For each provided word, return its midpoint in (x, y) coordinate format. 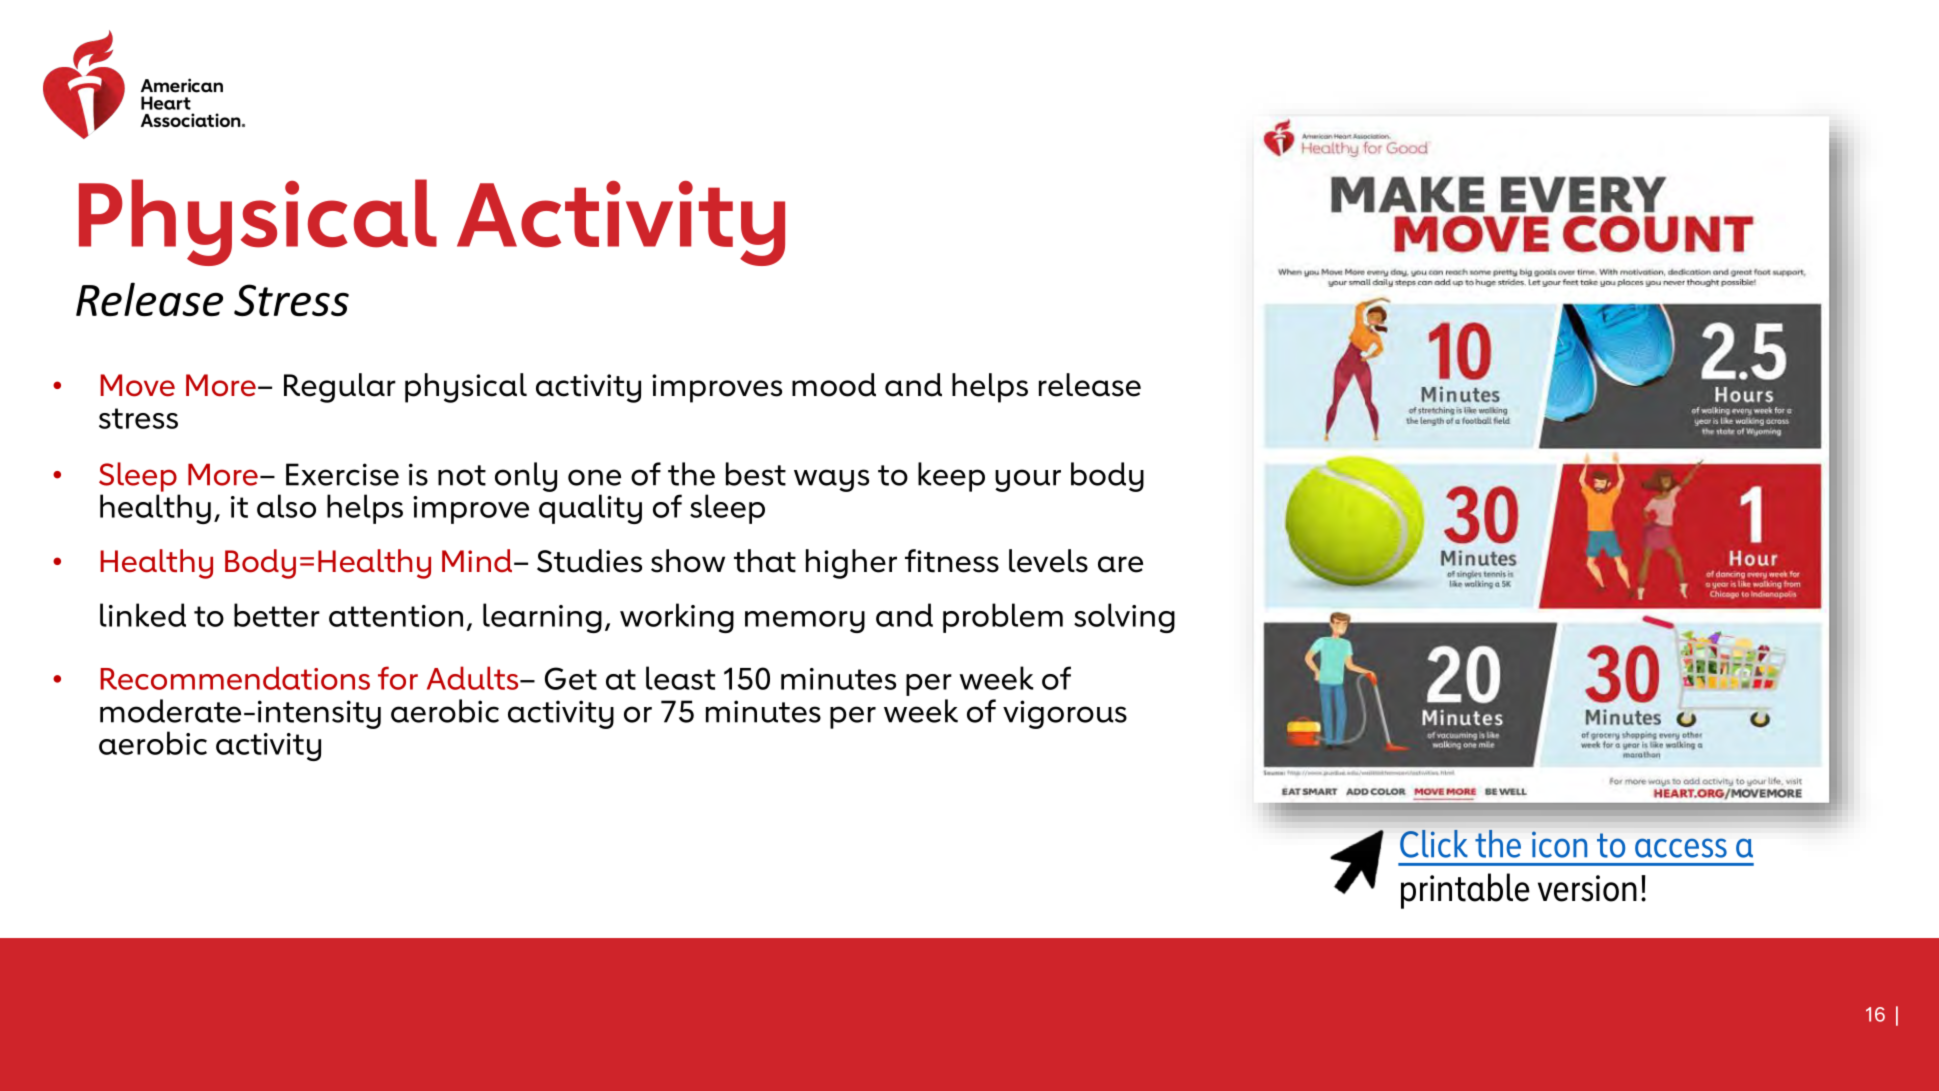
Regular (340, 388)
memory (805, 622)
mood (834, 385)
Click (1433, 844)
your (1028, 480)
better (277, 615)
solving (1124, 618)
